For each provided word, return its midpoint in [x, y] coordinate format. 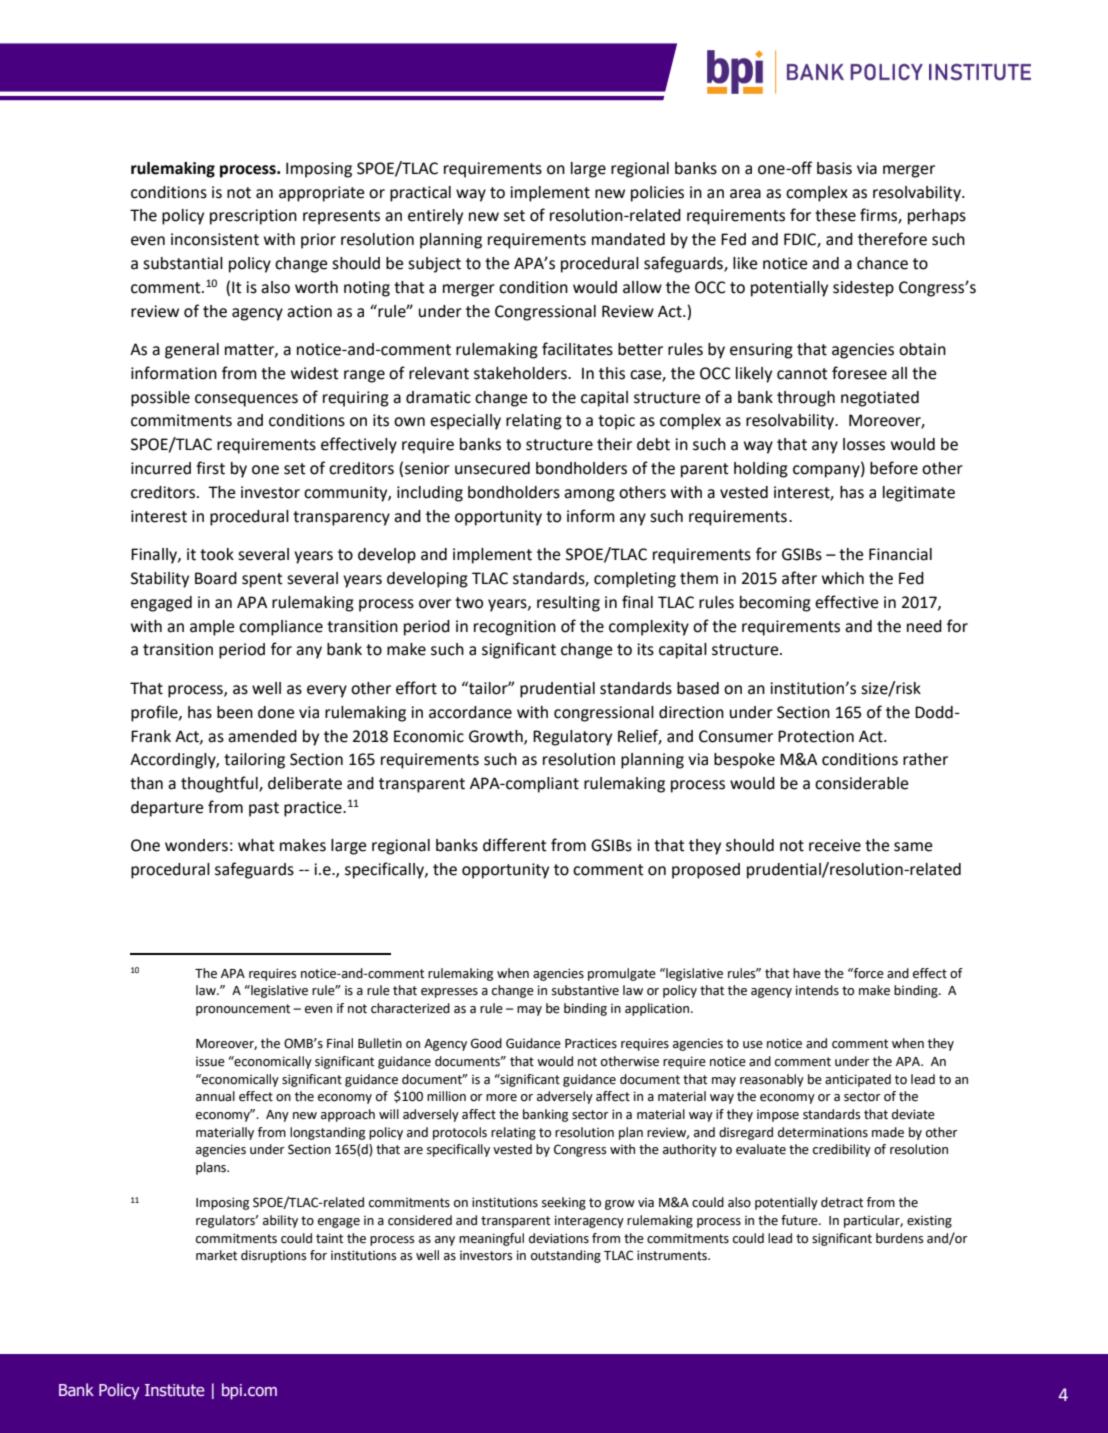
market [216, 1255]
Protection [816, 736]
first [210, 468]
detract [842, 1202]
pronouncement [243, 1010]
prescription [253, 217]
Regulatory [572, 738]
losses [864, 444]
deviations [559, 1238]
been [235, 712]
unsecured [492, 468]
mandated [628, 239]
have [807, 973]
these [835, 215]
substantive [585, 990]
